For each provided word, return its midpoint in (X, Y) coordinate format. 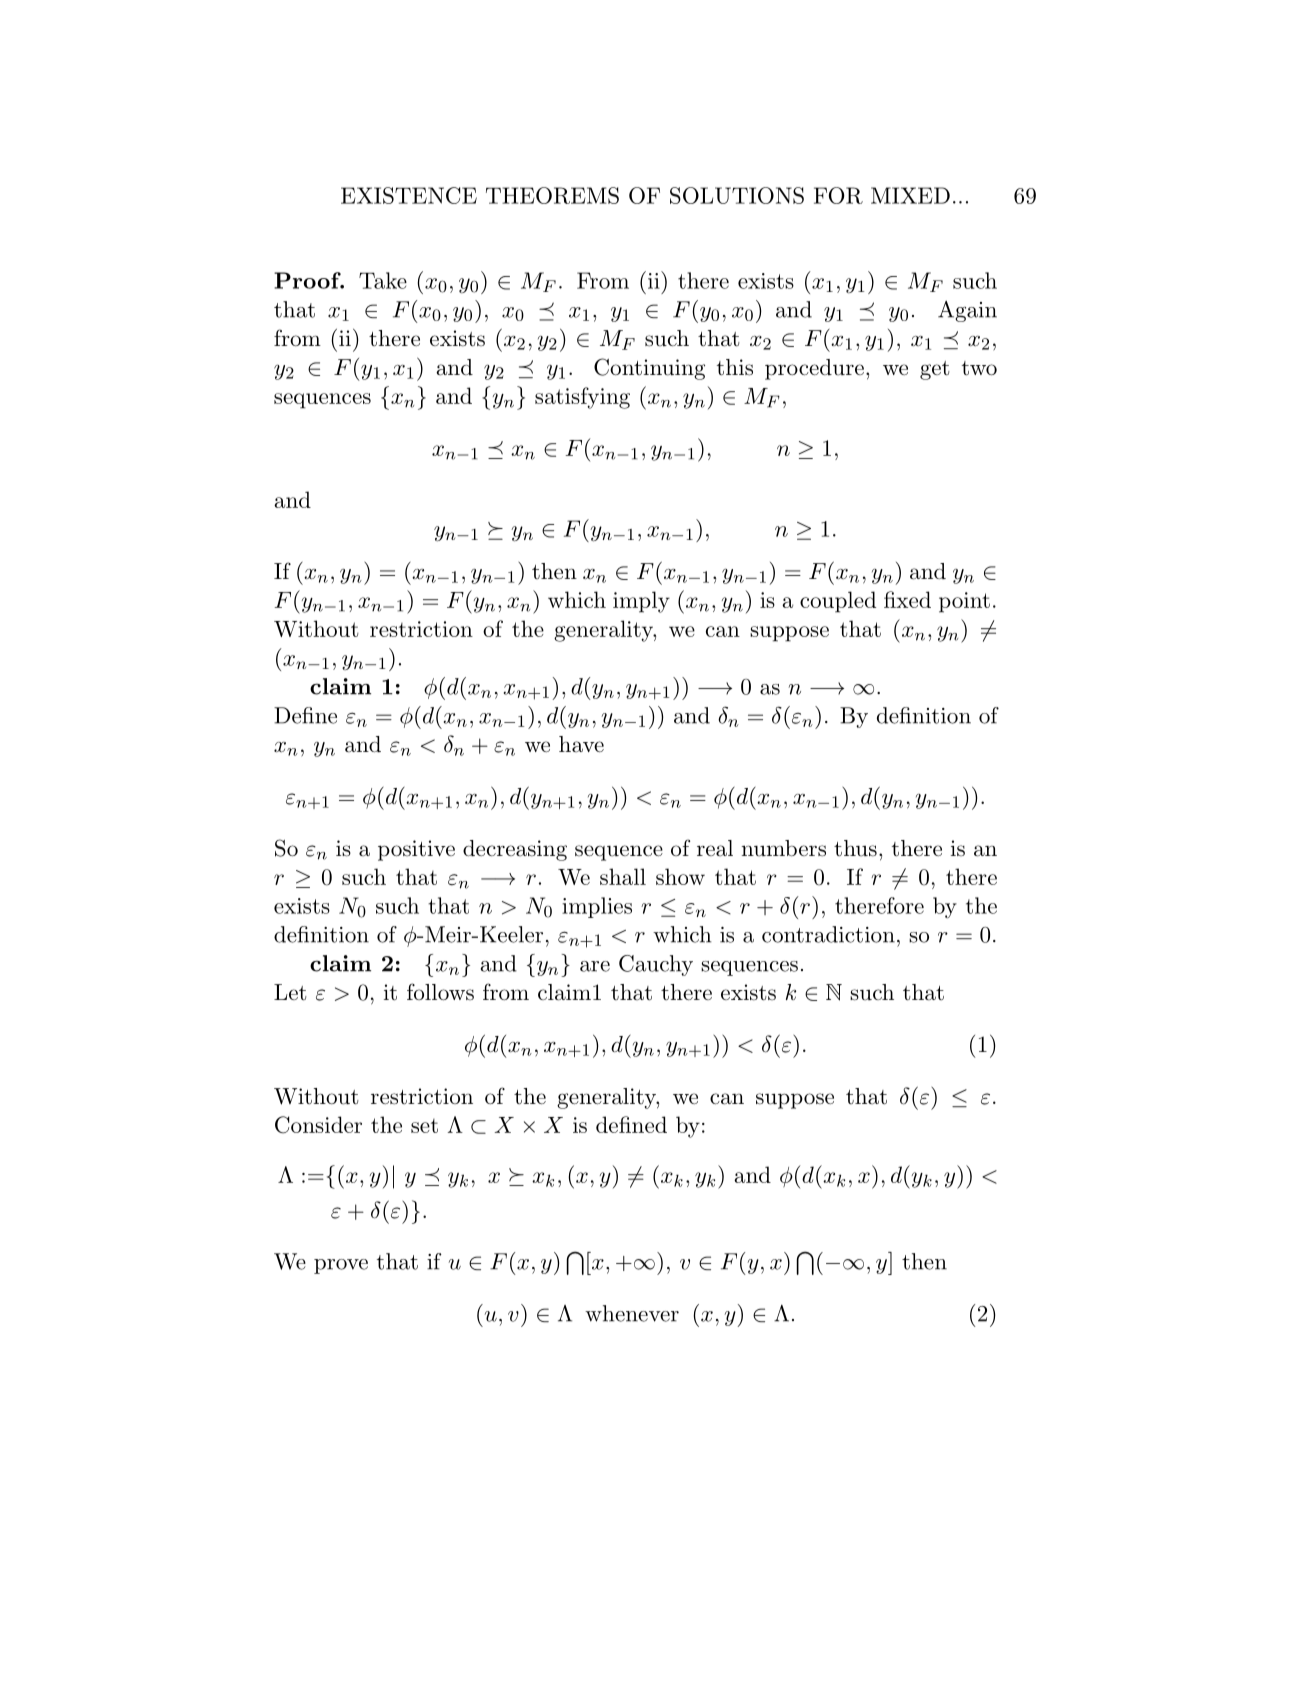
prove (341, 1266)
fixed (907, 599)
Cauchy (656, 965)
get (935, 370)
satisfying (582, 398)
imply (641, 602)
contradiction (828, 934)
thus (855, 848)
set (424, 1126)
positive (416, 850)
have (581, 744)
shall (623, 876)
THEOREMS (552, 195)
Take (383, 280)
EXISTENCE (409, 195)
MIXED (910, 195)
